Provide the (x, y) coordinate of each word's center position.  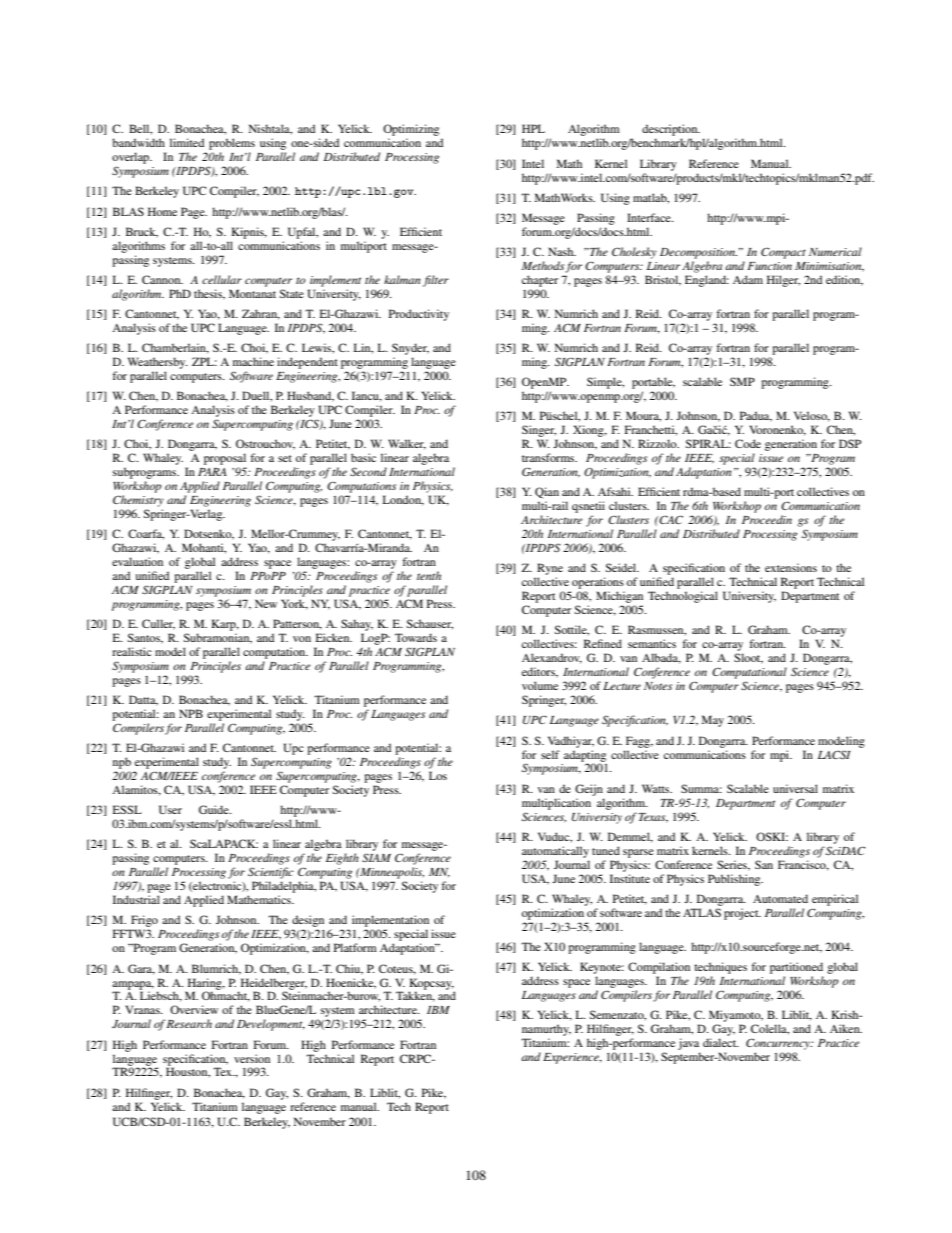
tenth (429, 575)
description (671, 131)
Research (189, 1023)
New (266, 603)
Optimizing (411, 131)
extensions (791, 567)
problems (232, 145)
